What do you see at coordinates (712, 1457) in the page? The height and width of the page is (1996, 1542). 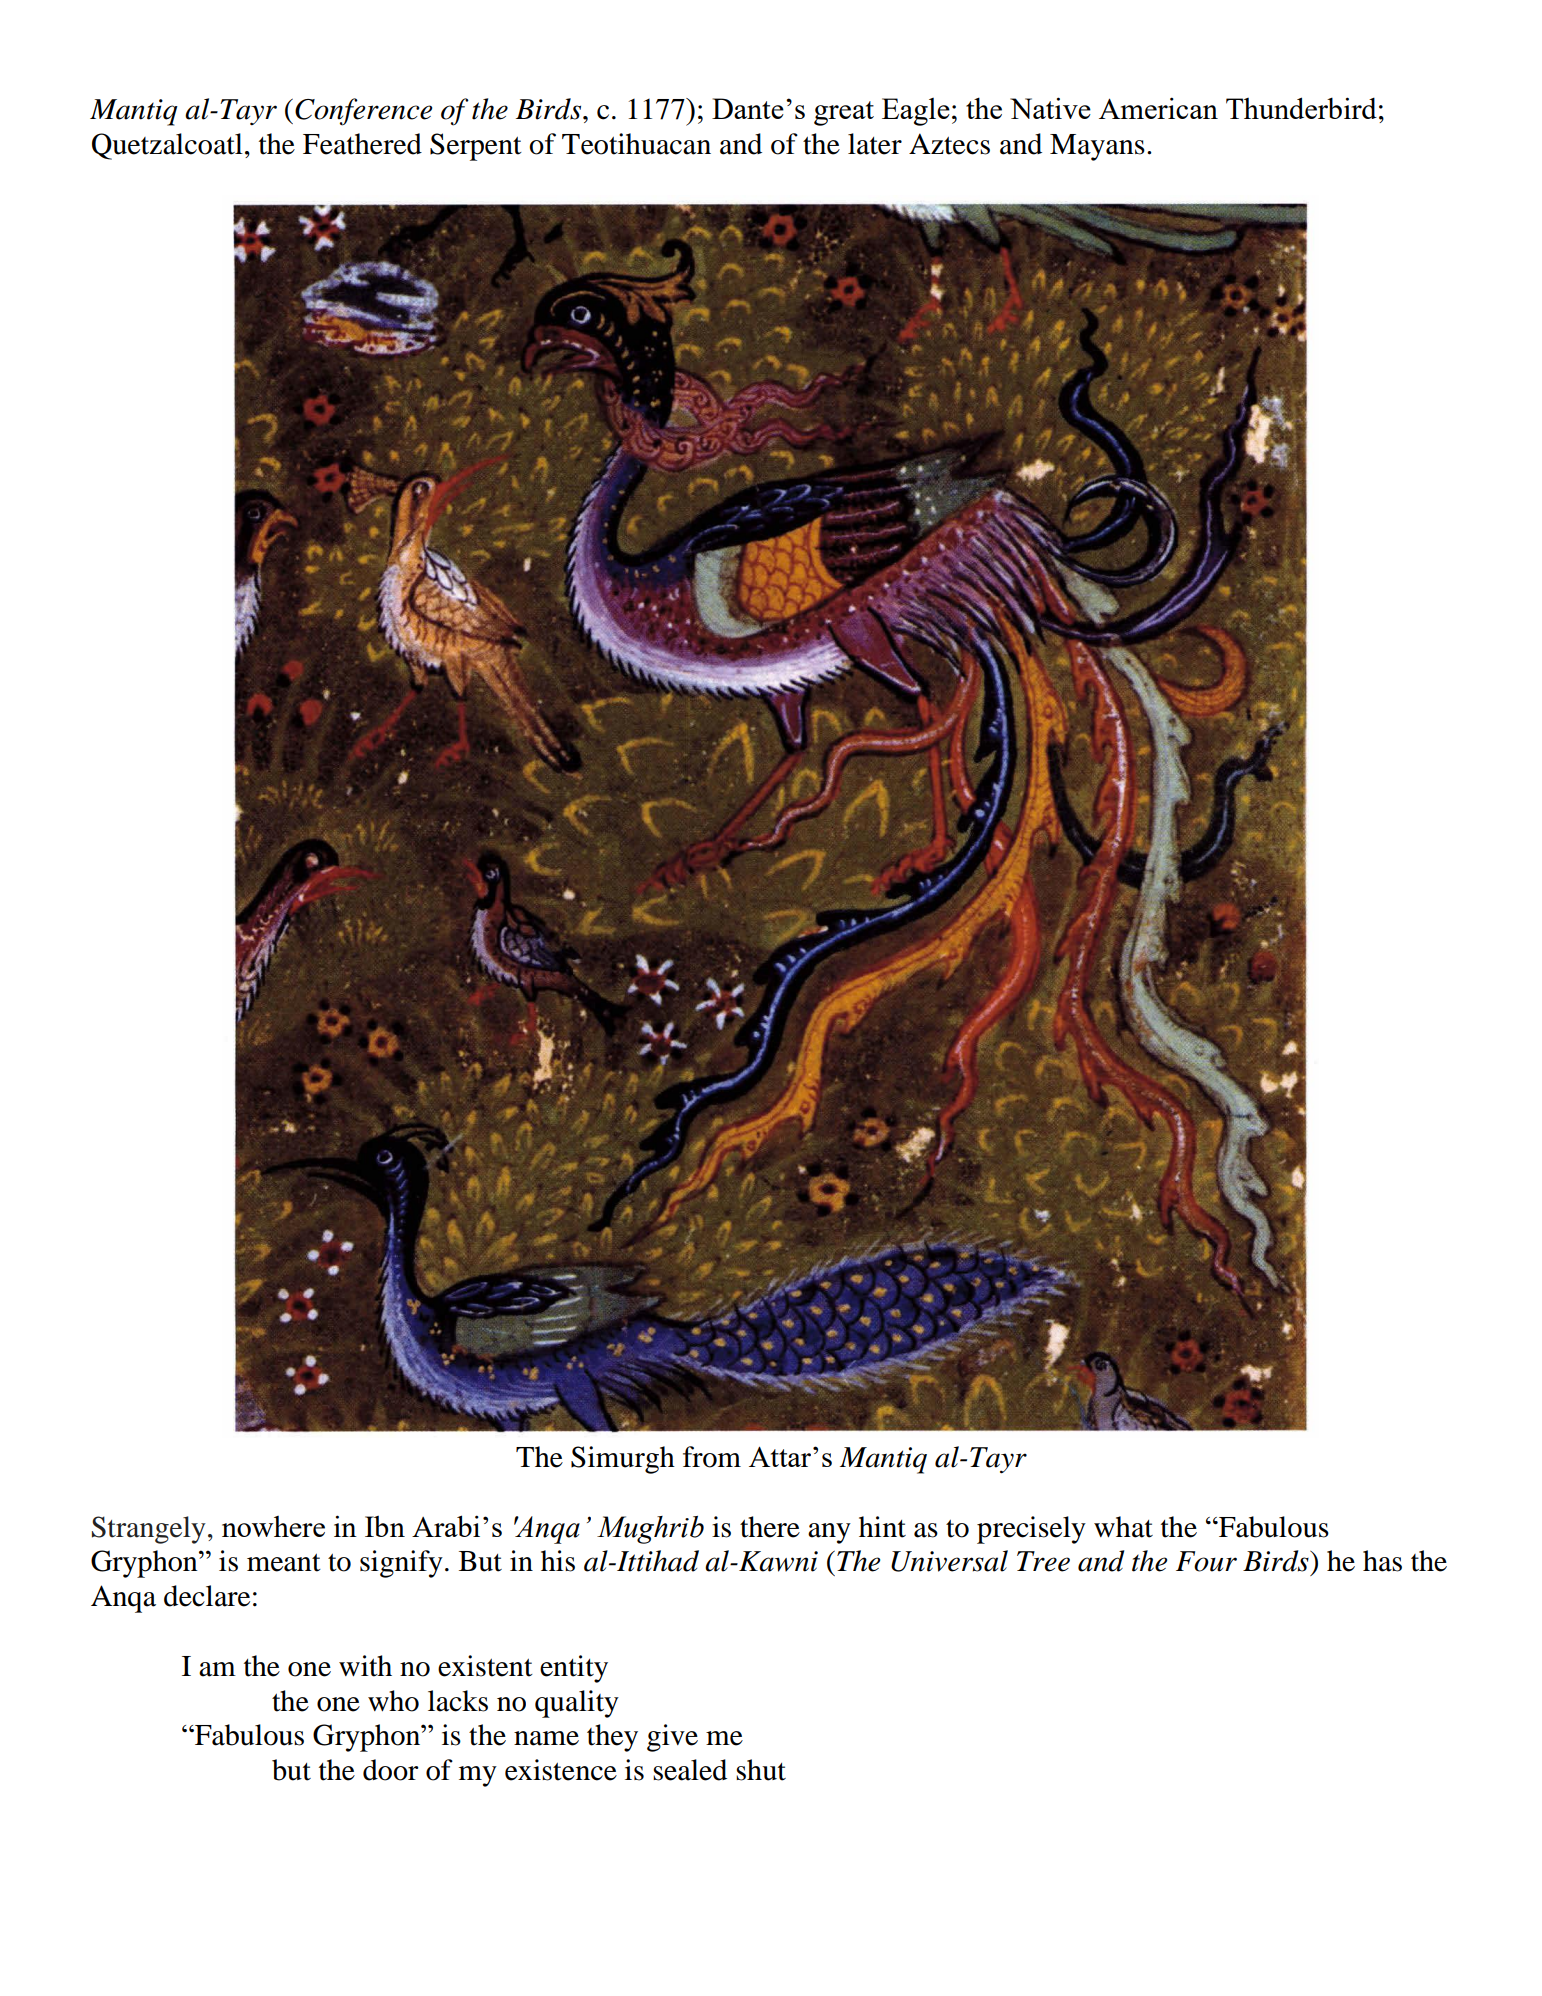 I see `from` at bounding box center [712, 1457].
